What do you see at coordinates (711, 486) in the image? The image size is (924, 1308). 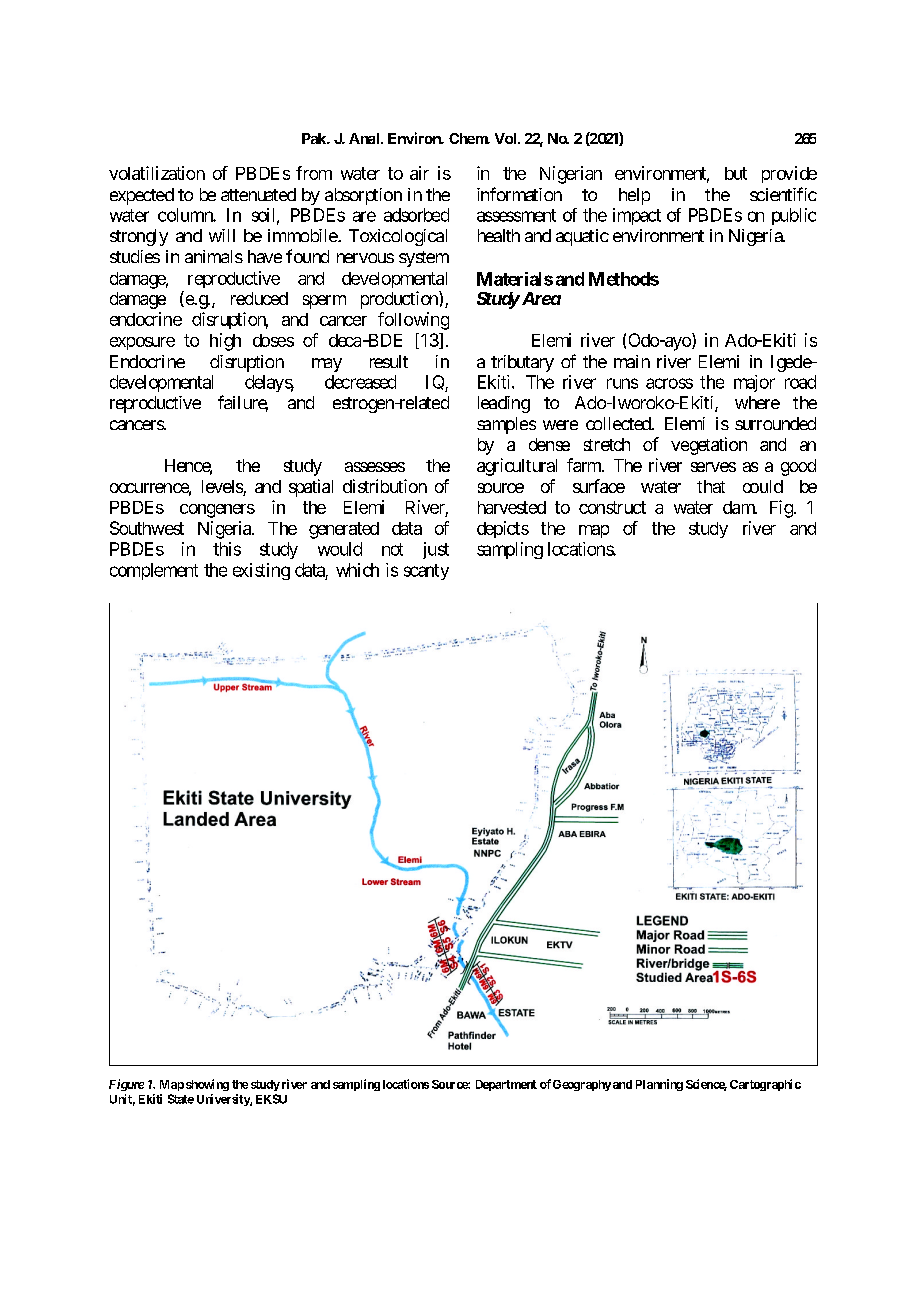 I see `that` at bounding box center [711, 486].
